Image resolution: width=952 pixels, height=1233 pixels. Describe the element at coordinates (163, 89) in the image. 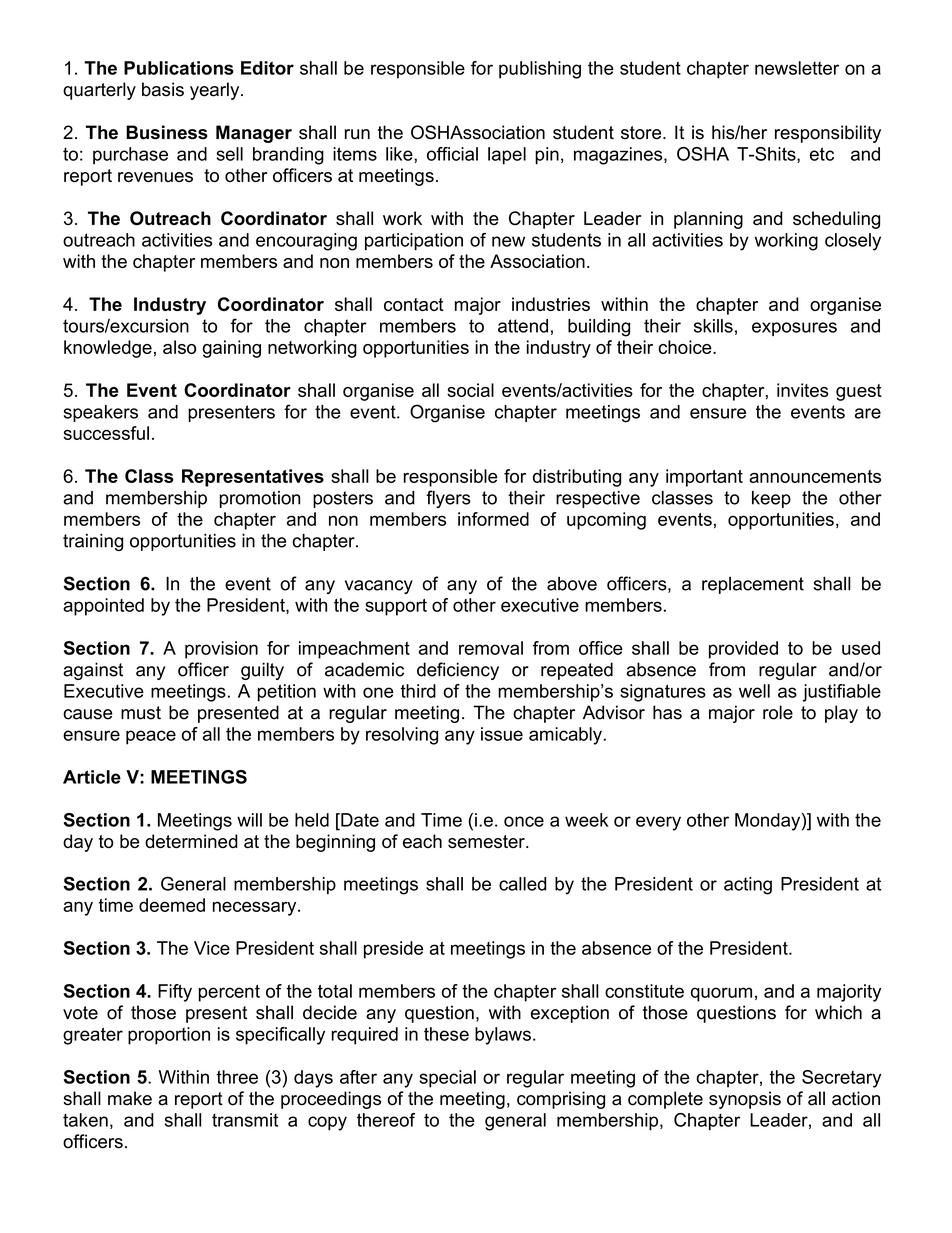

I see `basis` at that location.
